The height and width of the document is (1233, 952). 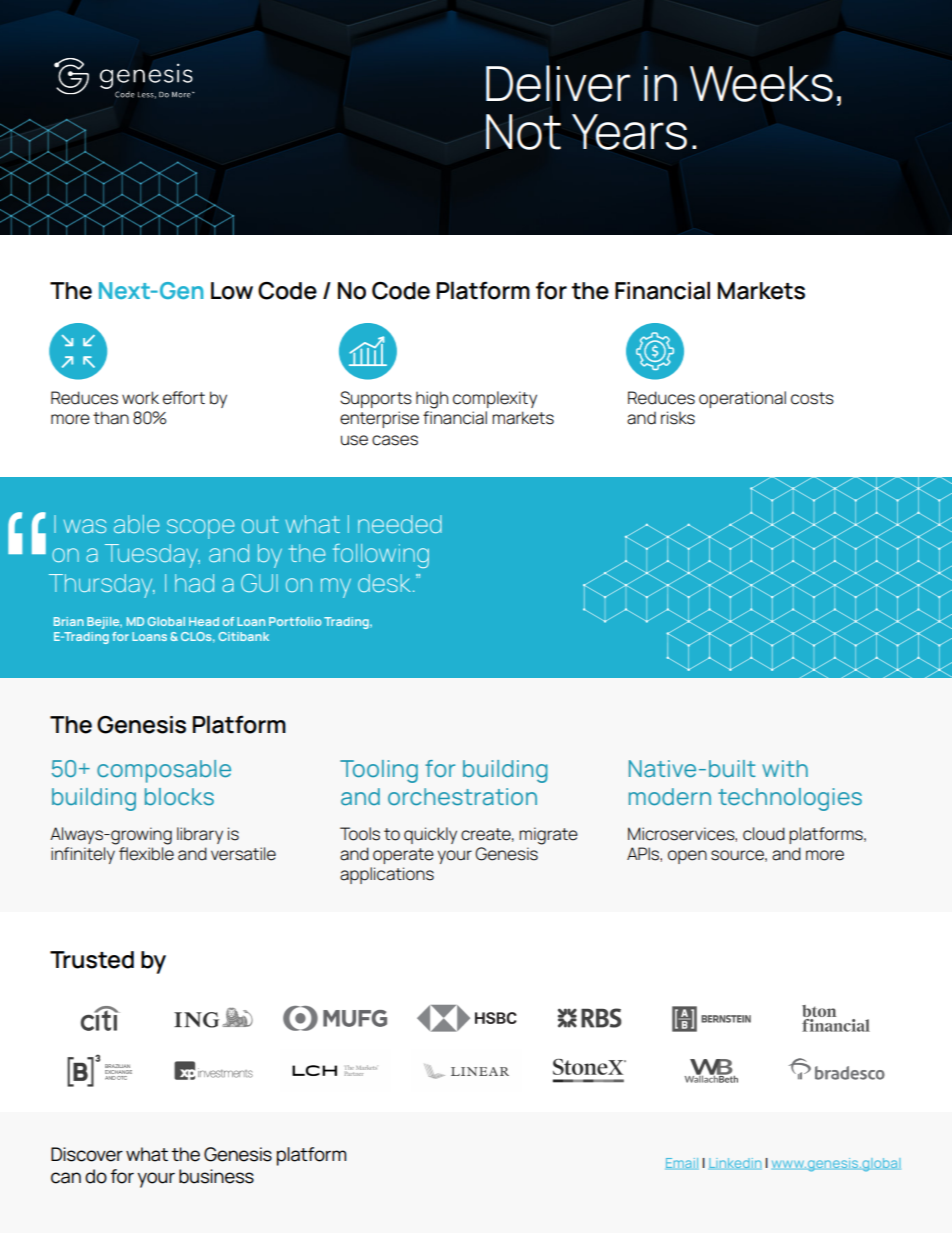 I want to click on Deliver, so click(x=558, y=83).
